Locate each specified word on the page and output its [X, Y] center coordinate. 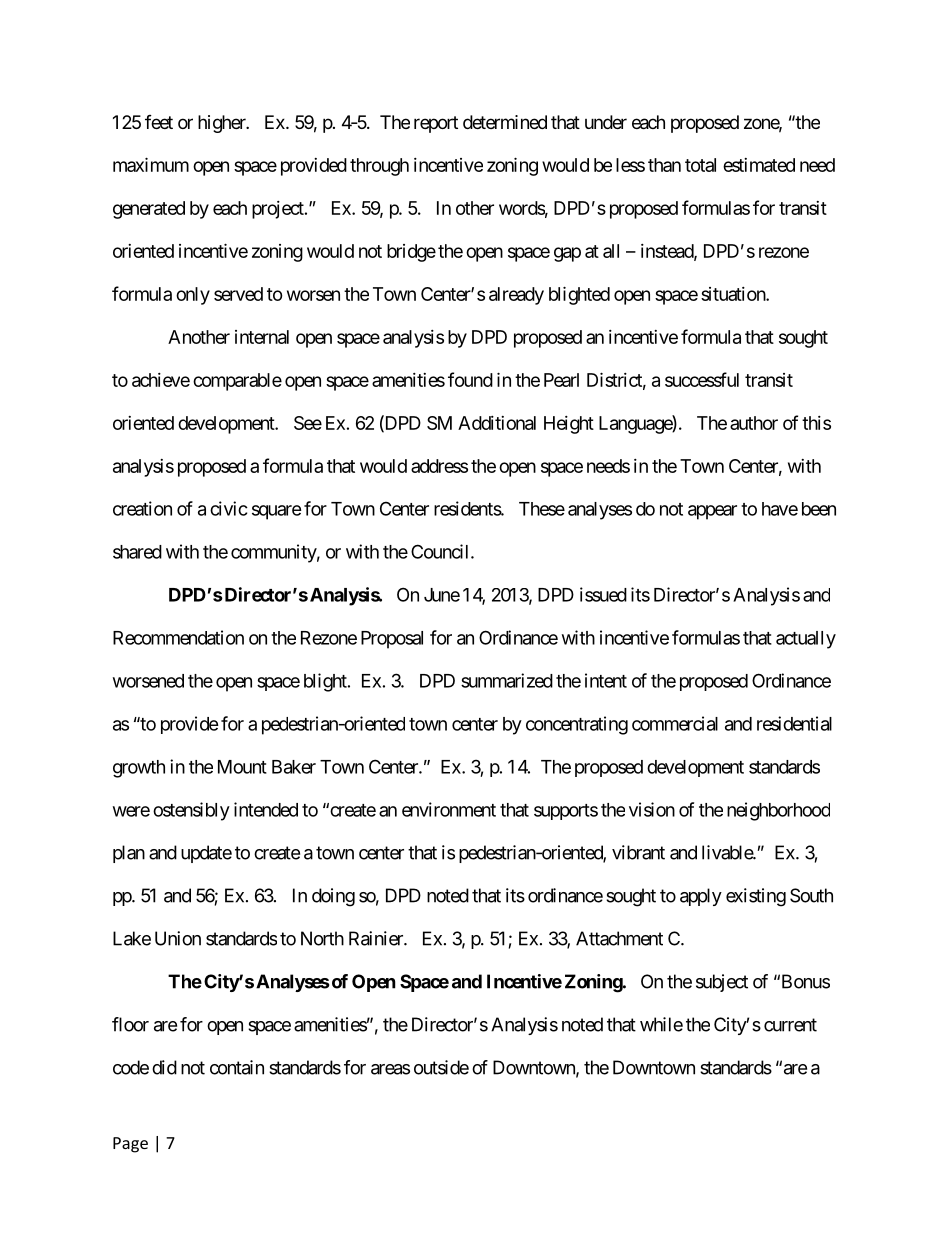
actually [806, 640]
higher [223, 124]
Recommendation [178, 637]
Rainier [377, 938]
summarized [507, 680]
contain [237, 1067]
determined [505, 122]
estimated [759, 165]
